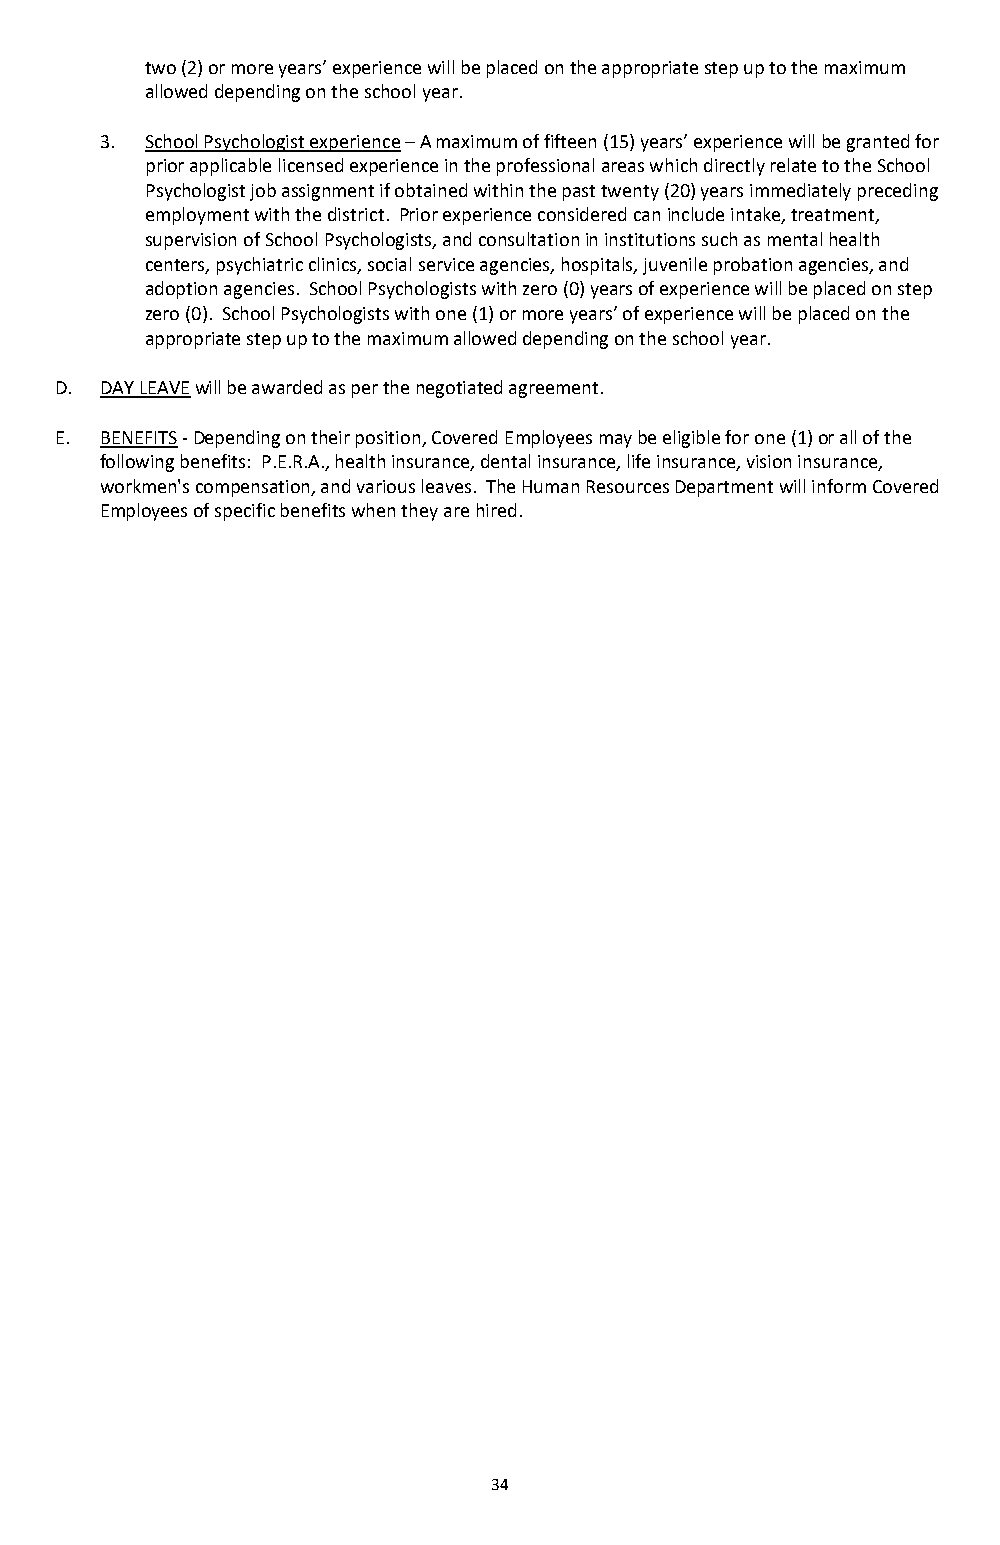 The height and width of the image is (1545, 1000). I want to click on granted, so click(878, 143).
